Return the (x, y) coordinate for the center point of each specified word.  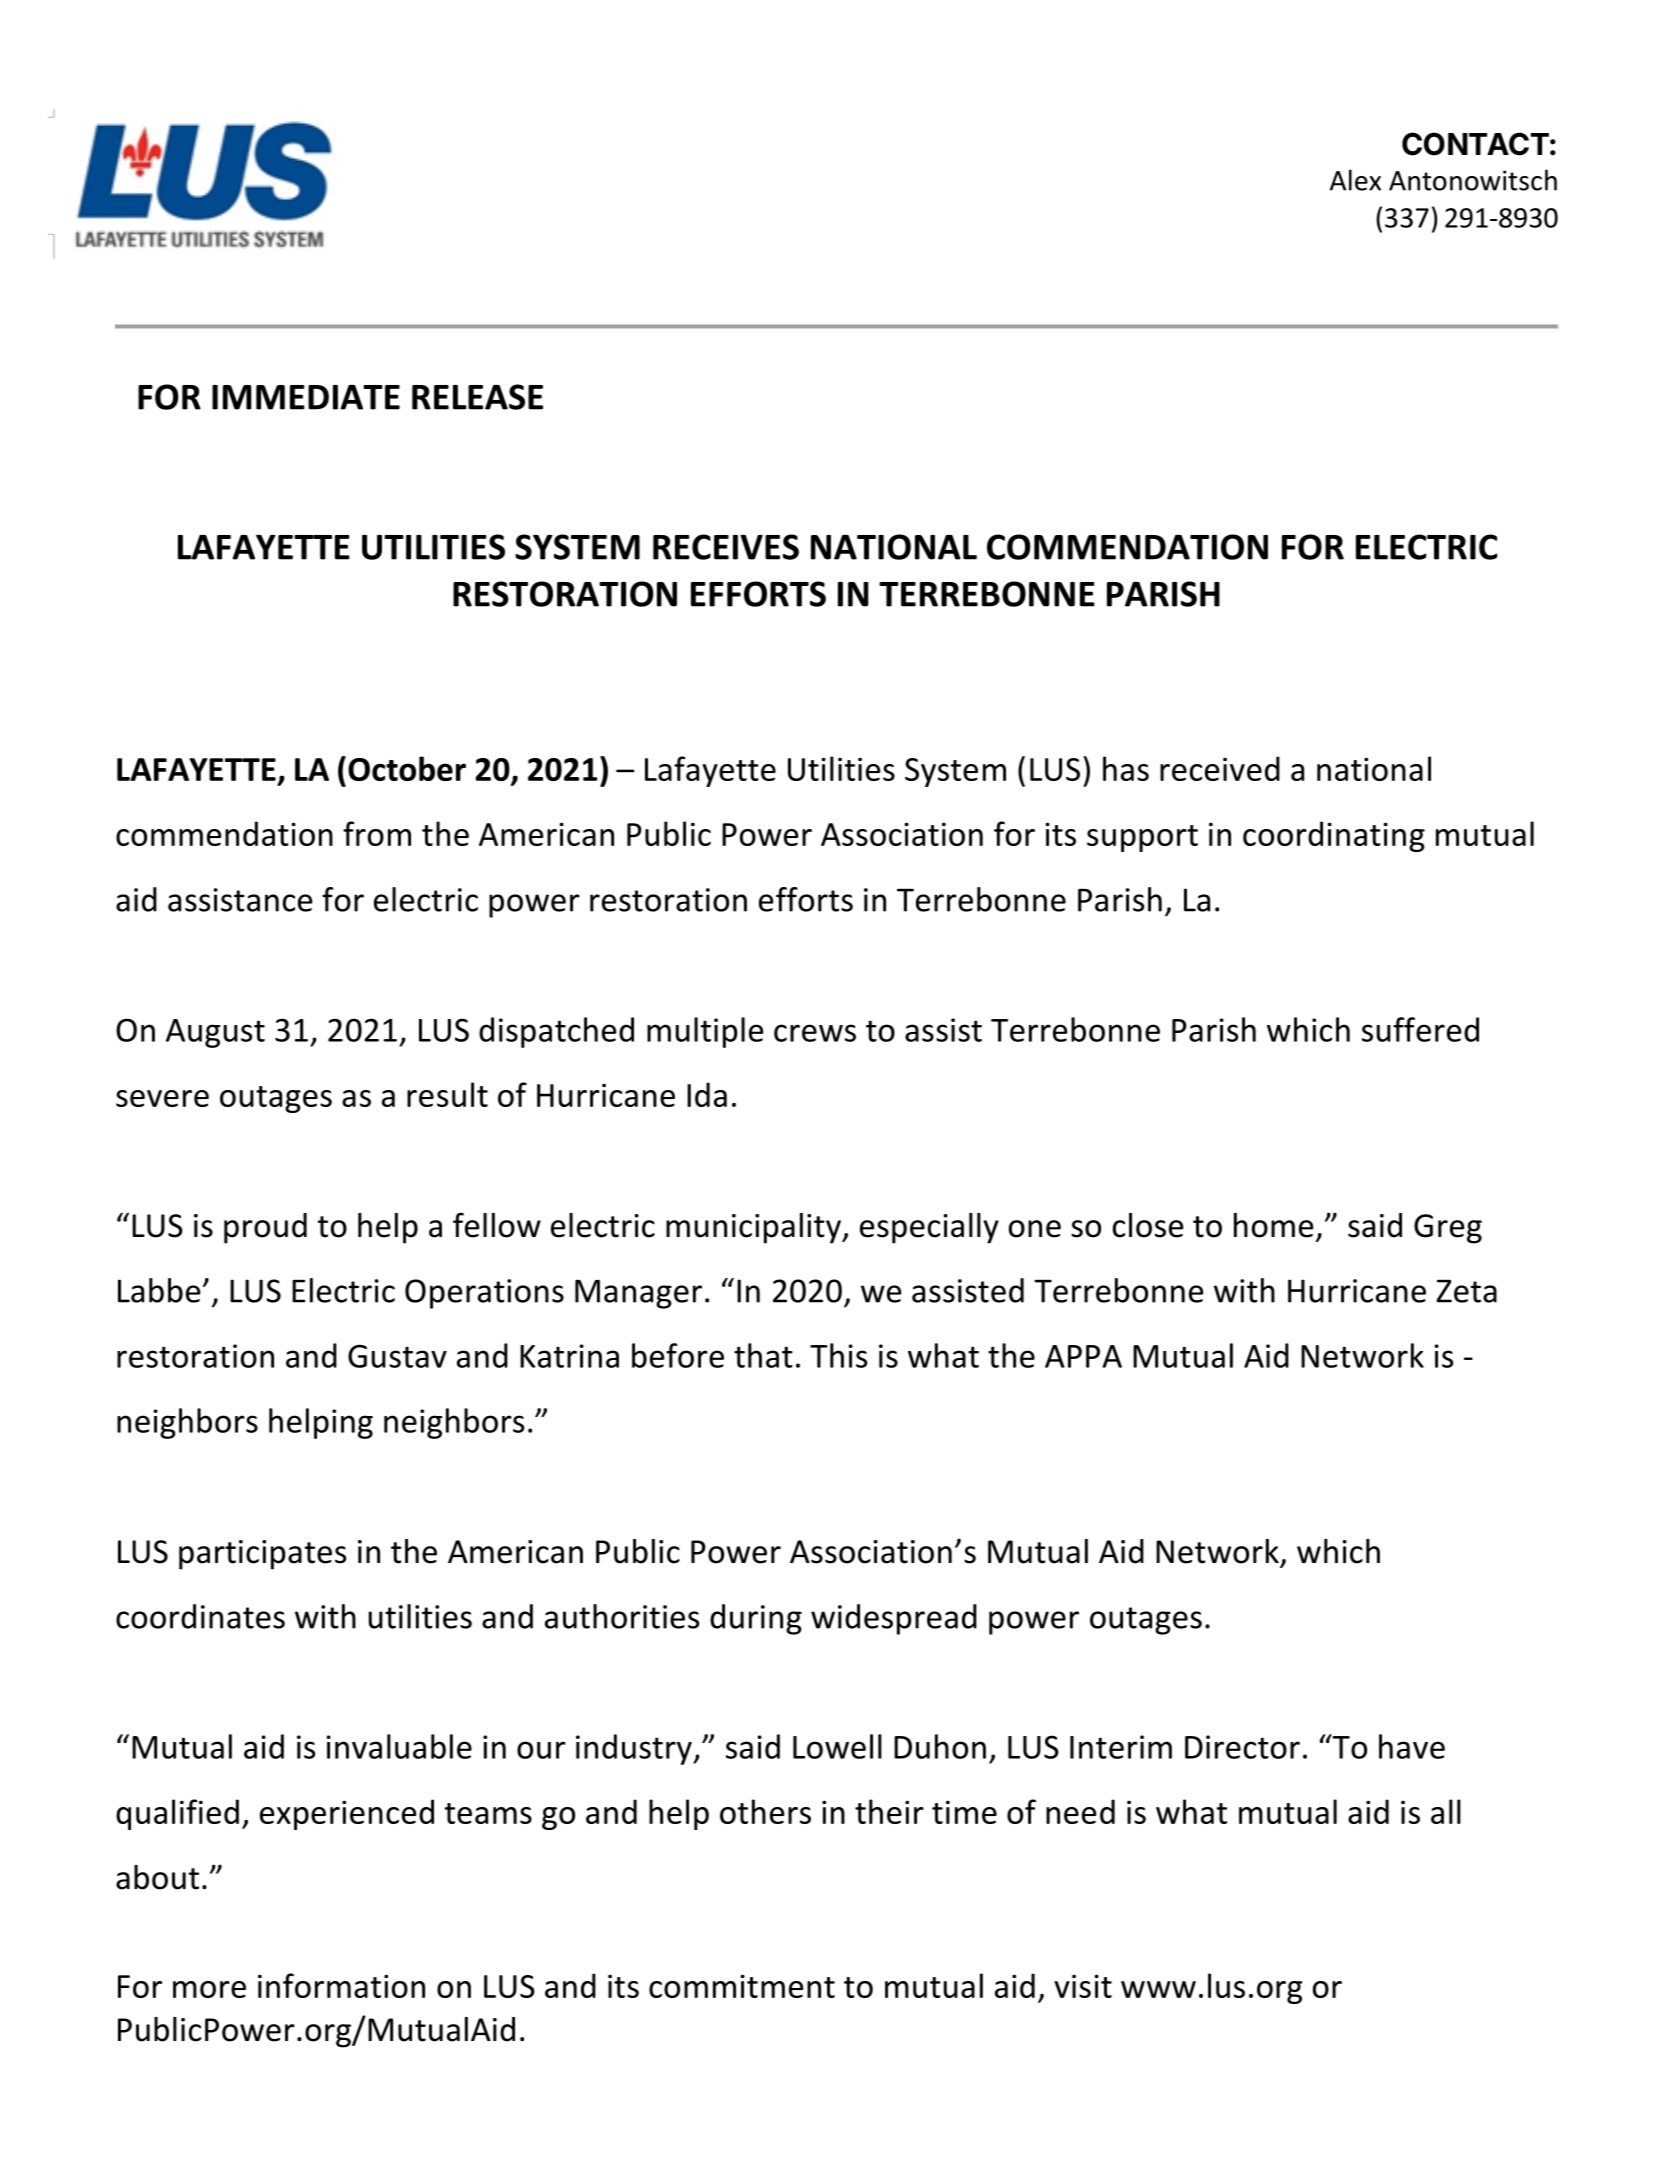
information (341, 1985)
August (215, 1033)
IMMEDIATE (306, 397)
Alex (1355, 180)
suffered (1420, 1029)
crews (815, 1033)
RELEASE (477, 397)
